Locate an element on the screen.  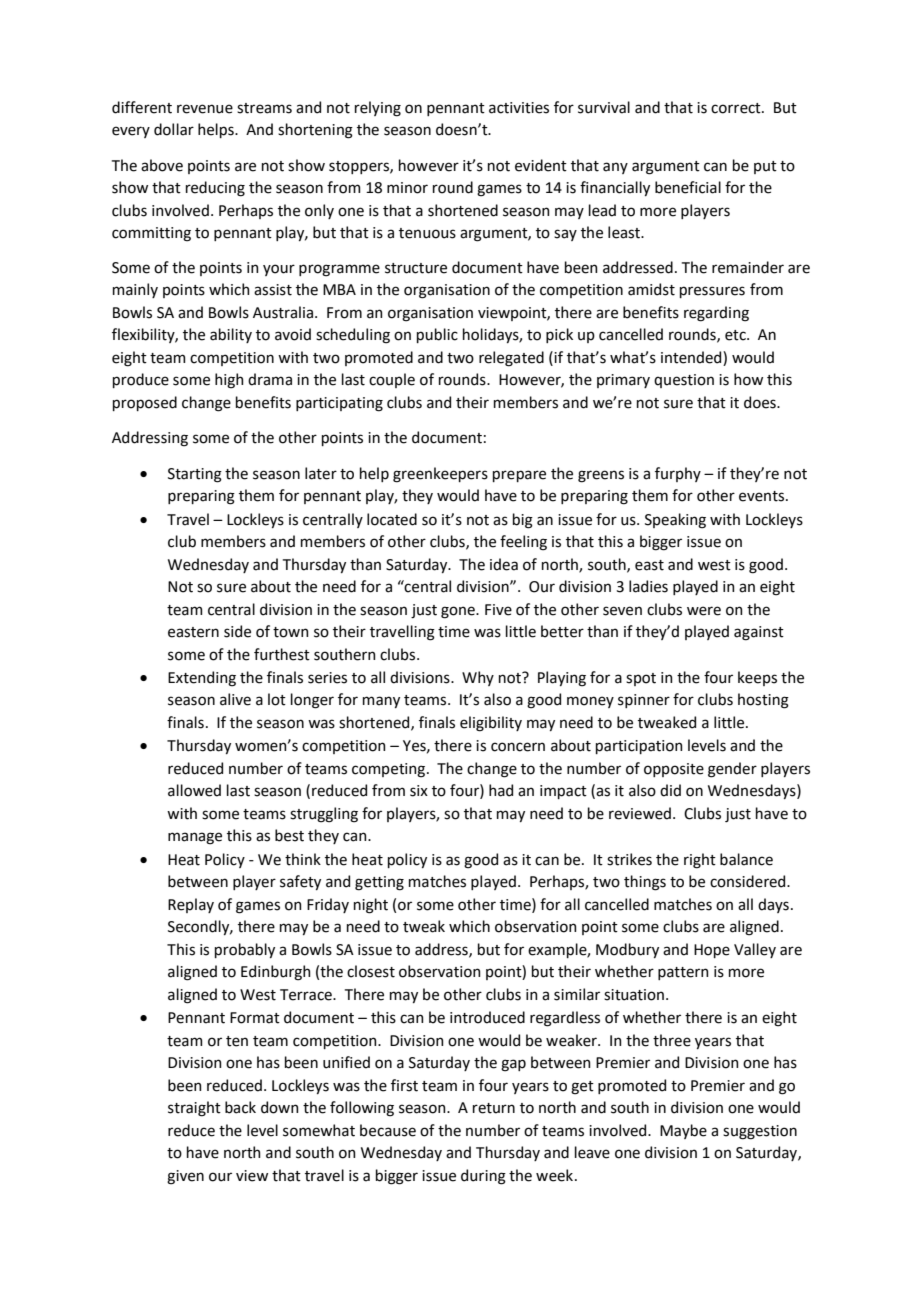
beneficial is located at coordinates (688, 187).
